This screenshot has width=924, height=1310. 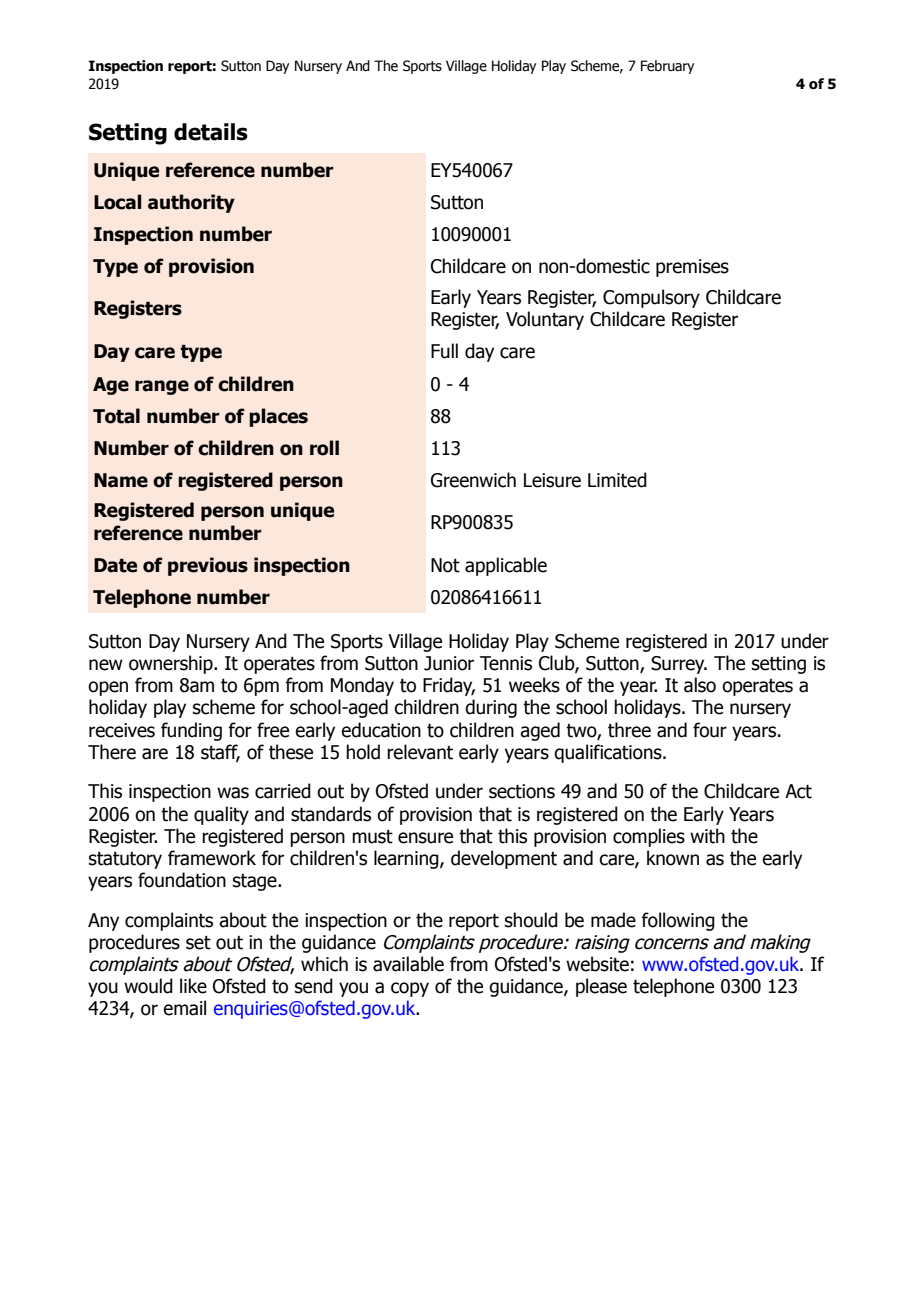 What do you see at coordinates (667, 67) in the screenshot?
I see `February` at bounding box center [667, 67].
